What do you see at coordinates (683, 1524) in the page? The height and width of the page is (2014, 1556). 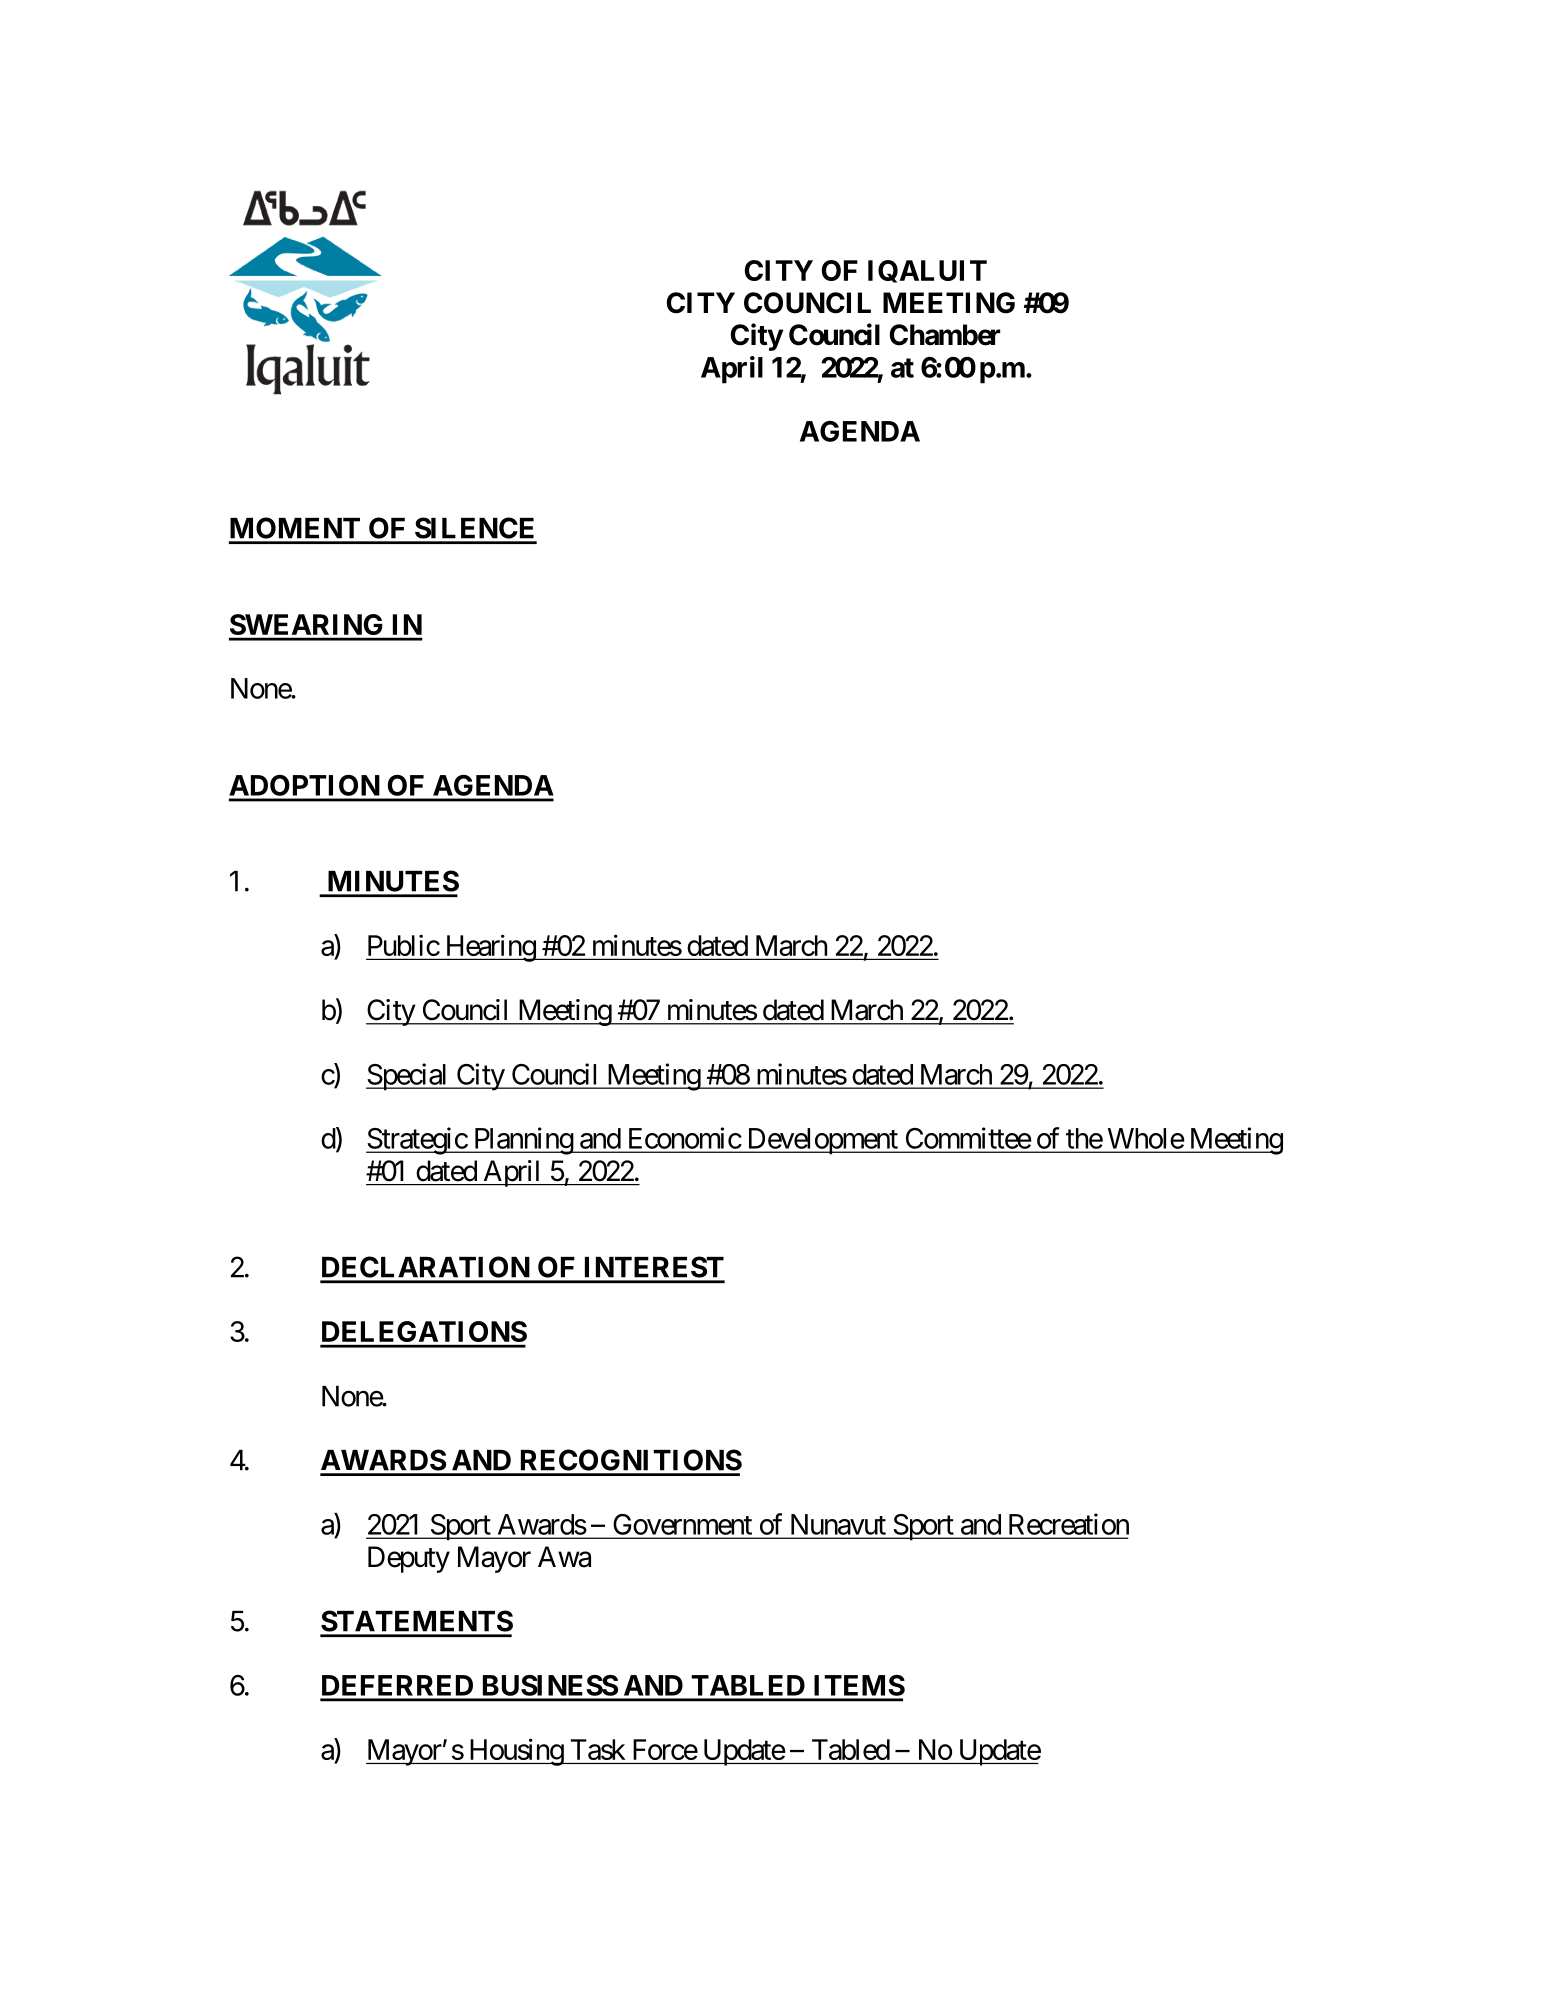 I see `Government` at bounding box center [683, 1524].
